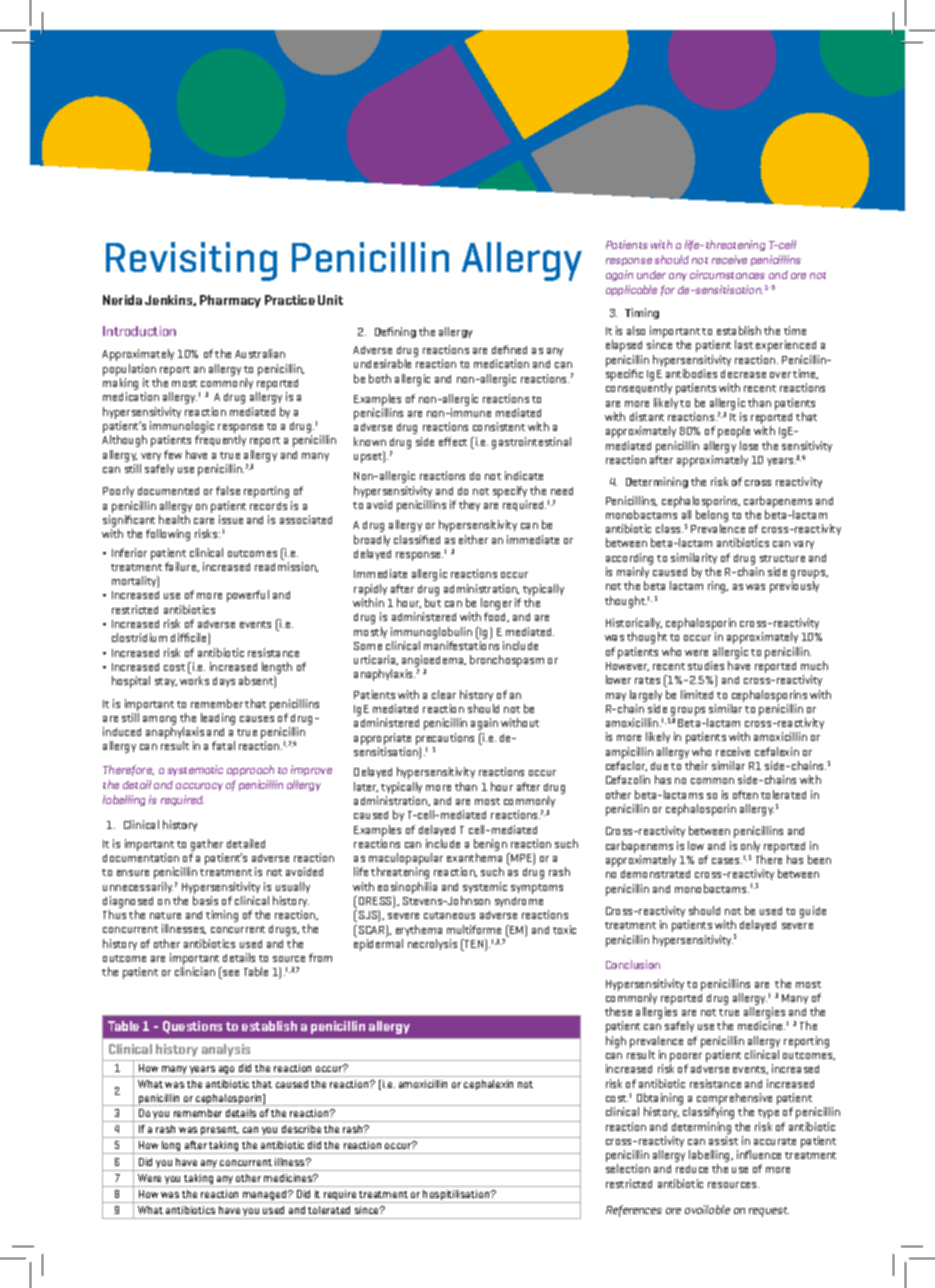  What do you see at coordinates (488, 1085) in the document?
I see `cephalexin` at bounding box center [488, 1085].
